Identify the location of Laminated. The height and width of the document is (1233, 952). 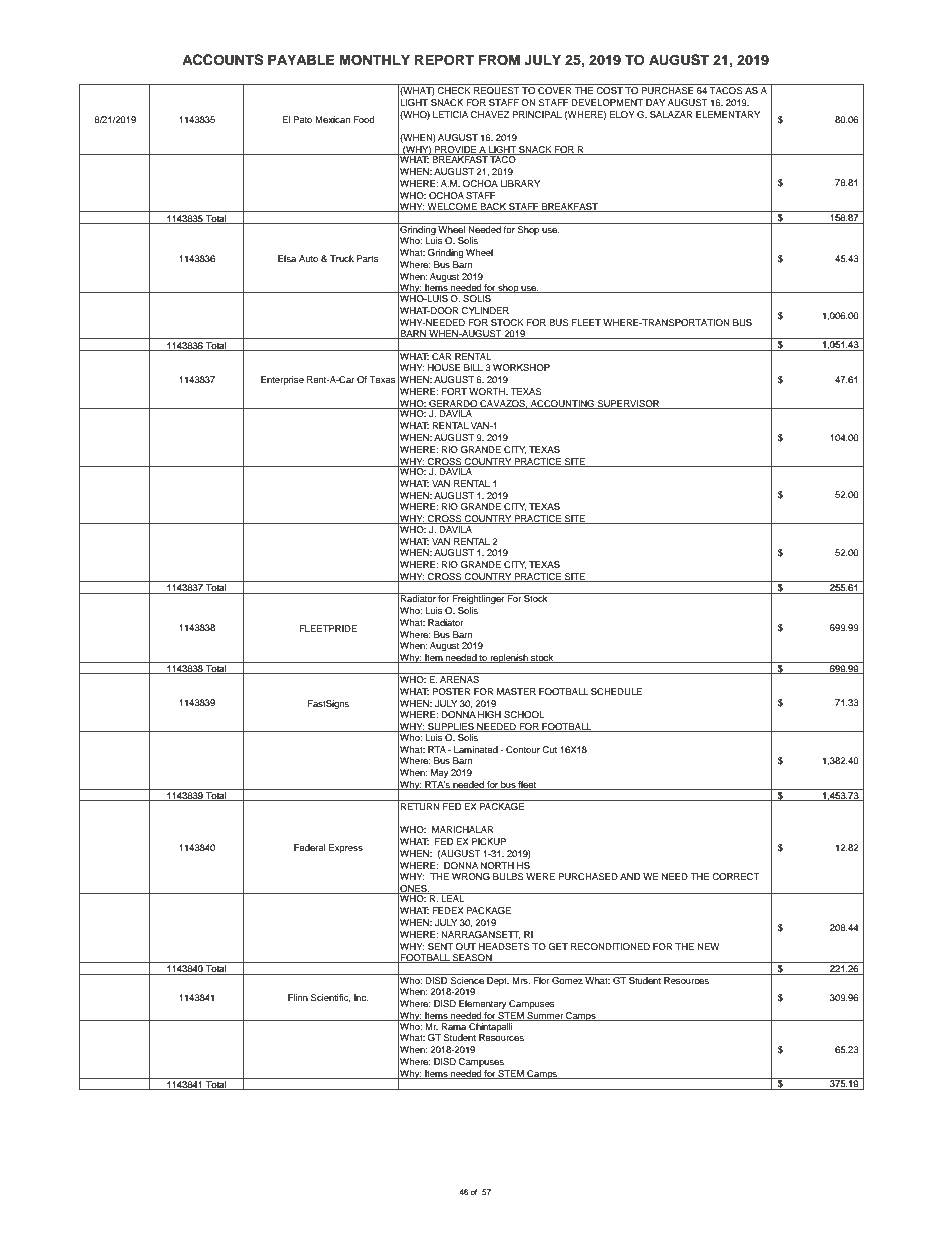
(476, 749).
